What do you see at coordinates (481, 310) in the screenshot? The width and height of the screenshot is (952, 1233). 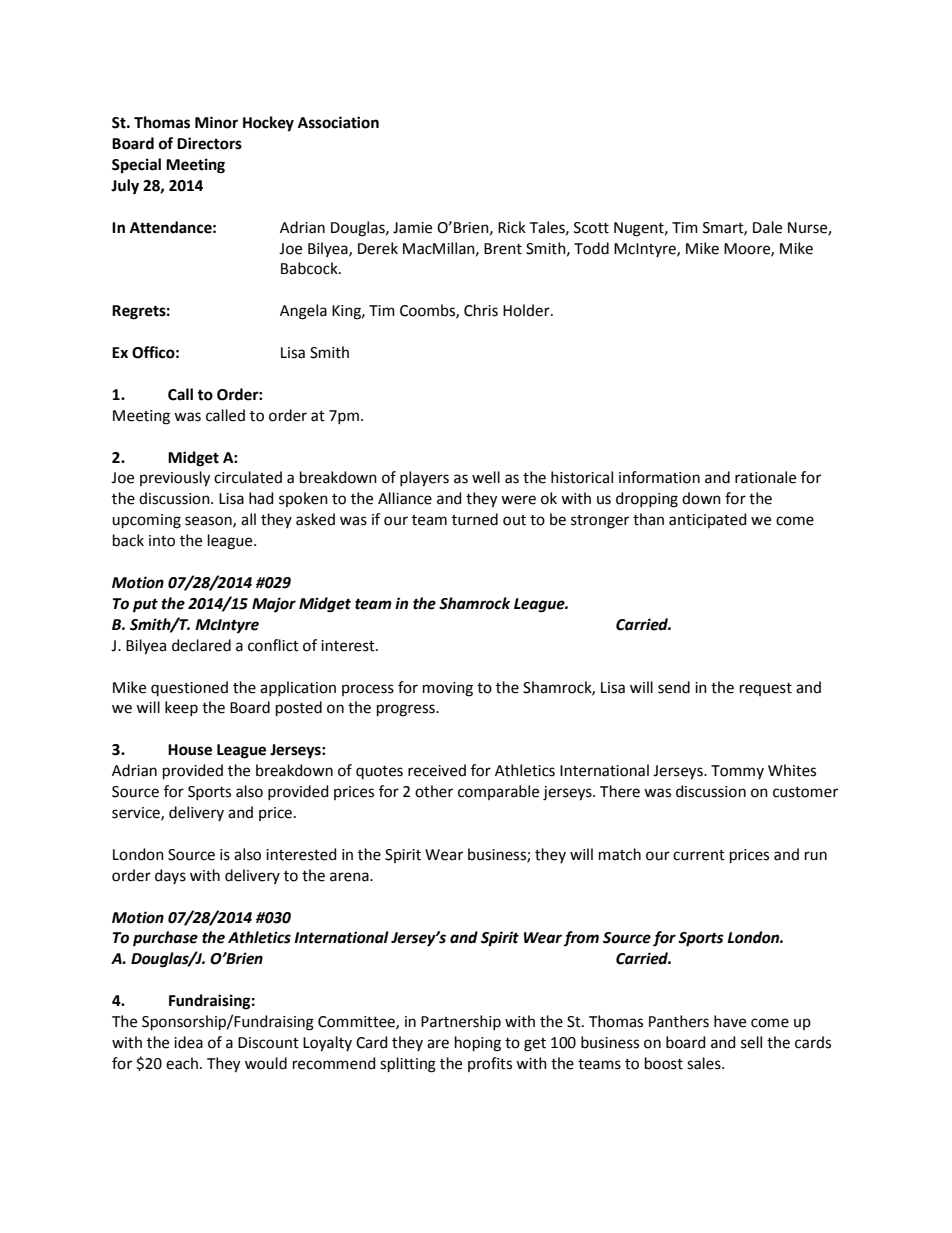 I see `Chris` at bounding box center [481, 310].
